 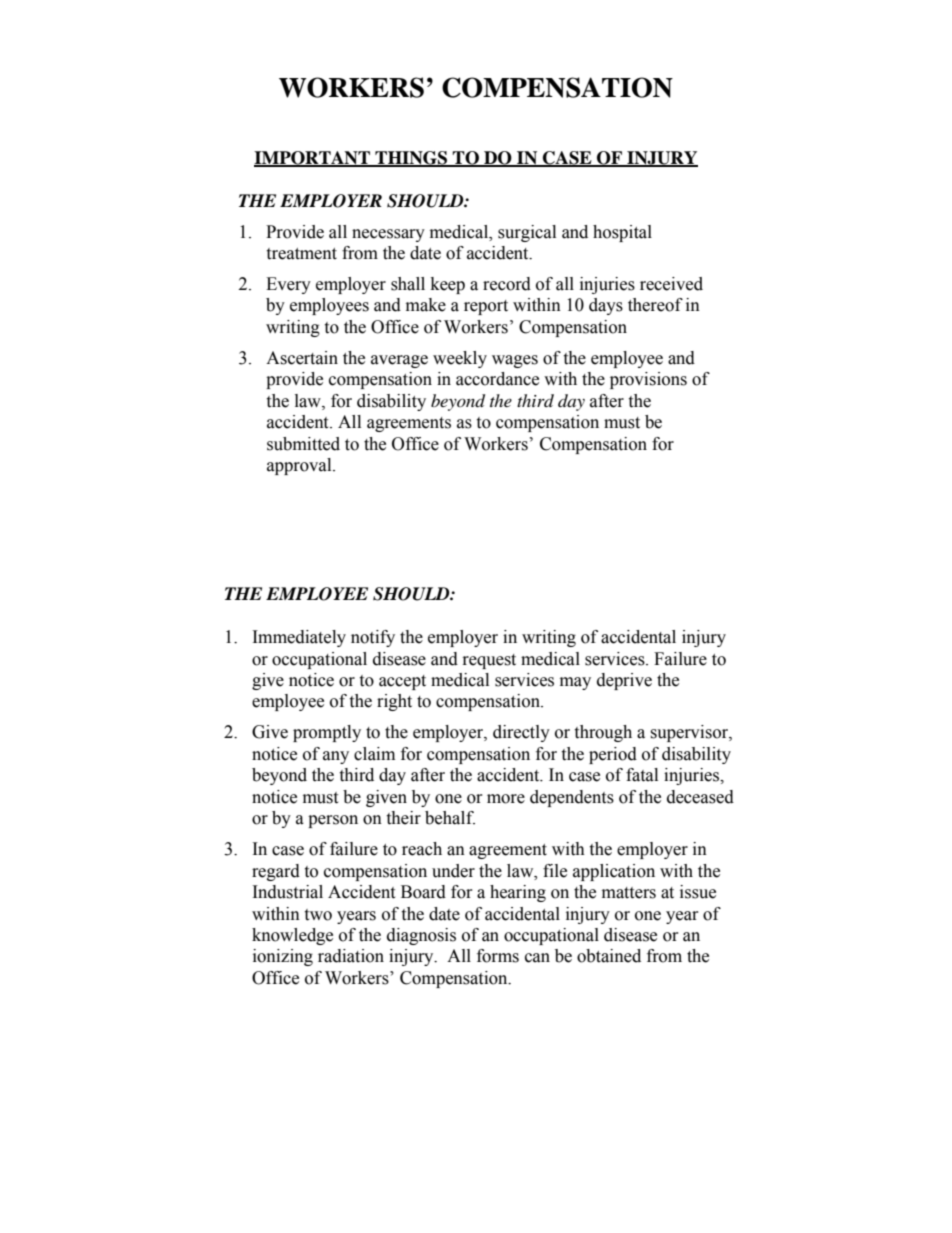 What do you see at coordinates (313, 159) in the page?
I see `IMPORTANT` at bounding box center [313, 159].
